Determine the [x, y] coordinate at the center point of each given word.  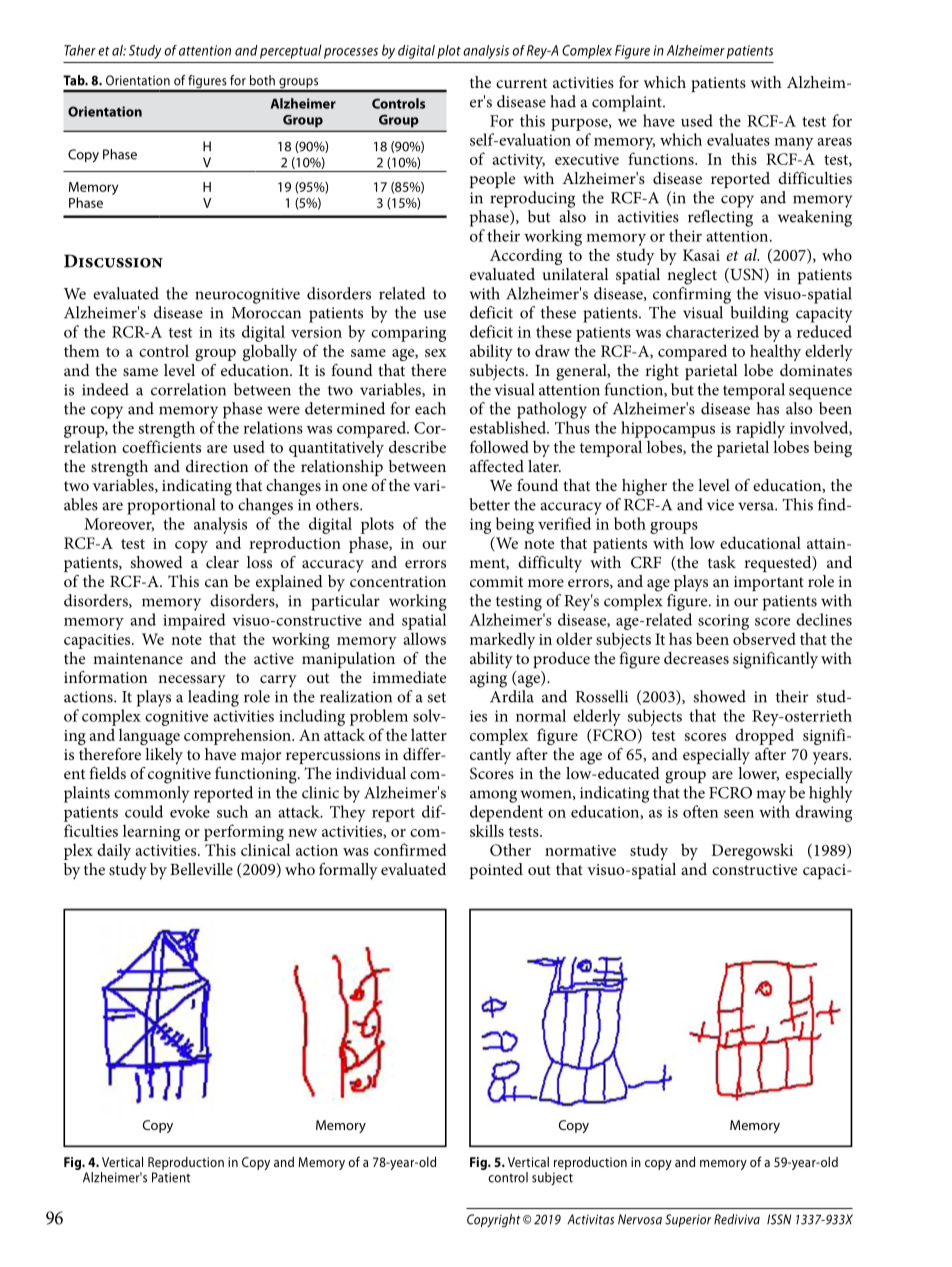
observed [764, 638]
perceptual [291, 51]
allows [425, 638]
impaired [194, 621]
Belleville [201, 869]
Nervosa [640, 1219]
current [522, 83]
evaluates [738, 139]
